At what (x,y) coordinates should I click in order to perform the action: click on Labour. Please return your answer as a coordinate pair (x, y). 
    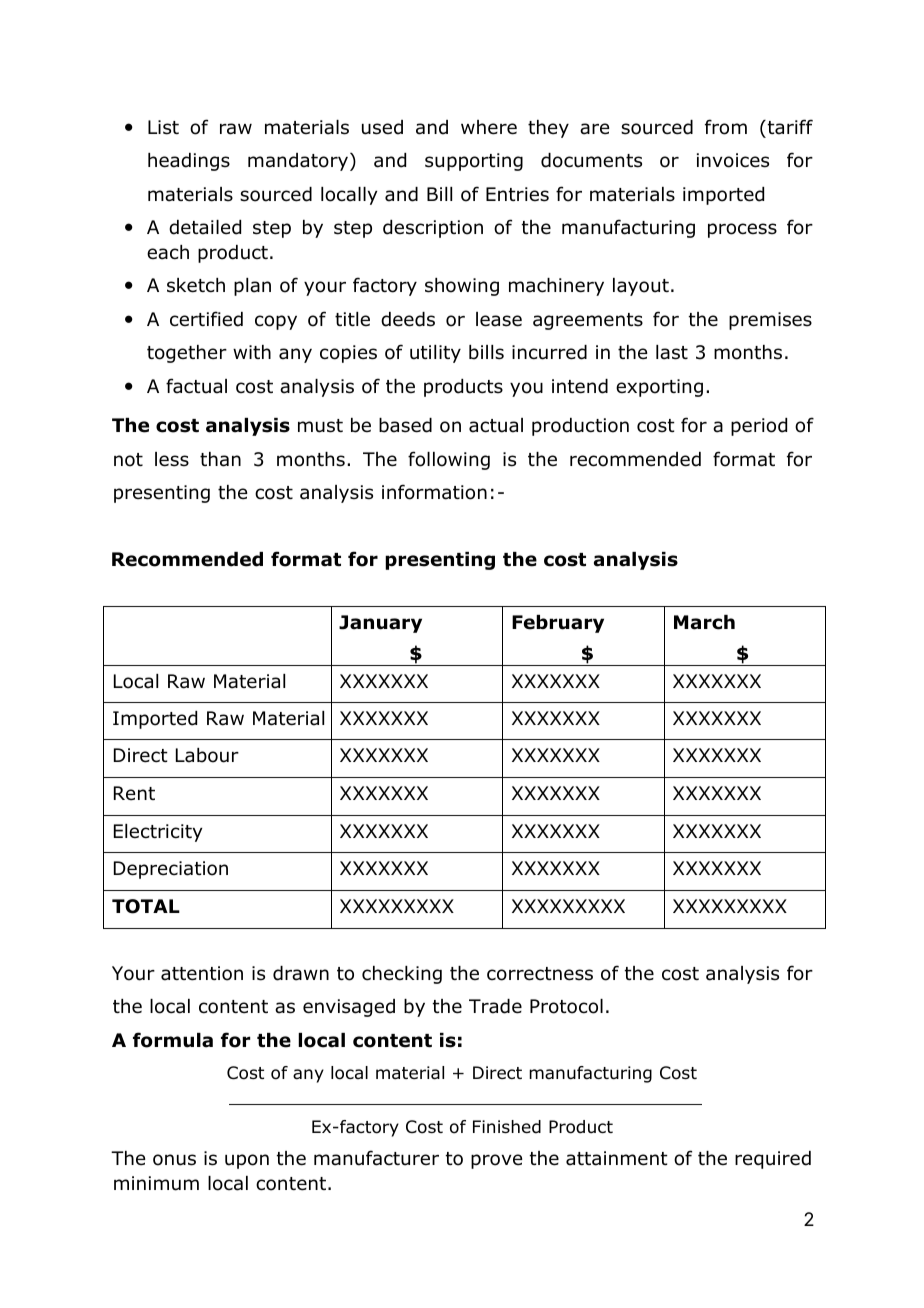
    Looking at the image, I should click on (207, 755).
